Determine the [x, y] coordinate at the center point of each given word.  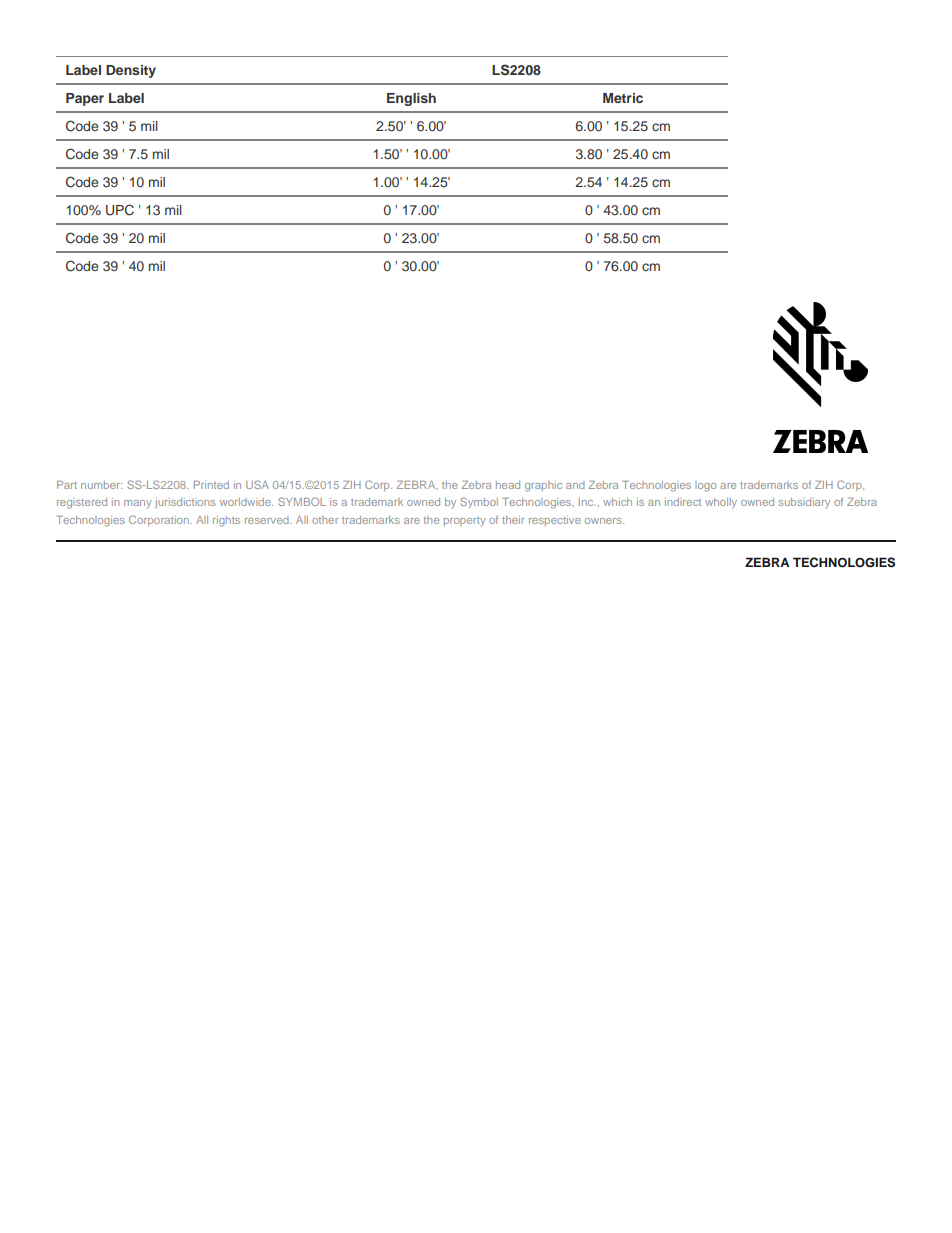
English [411, 99]
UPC [120, 210]
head [508, 485]
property [465, 521]
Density [131, 71]
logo [705, 486]
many [138, 504]
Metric [623, 98]
